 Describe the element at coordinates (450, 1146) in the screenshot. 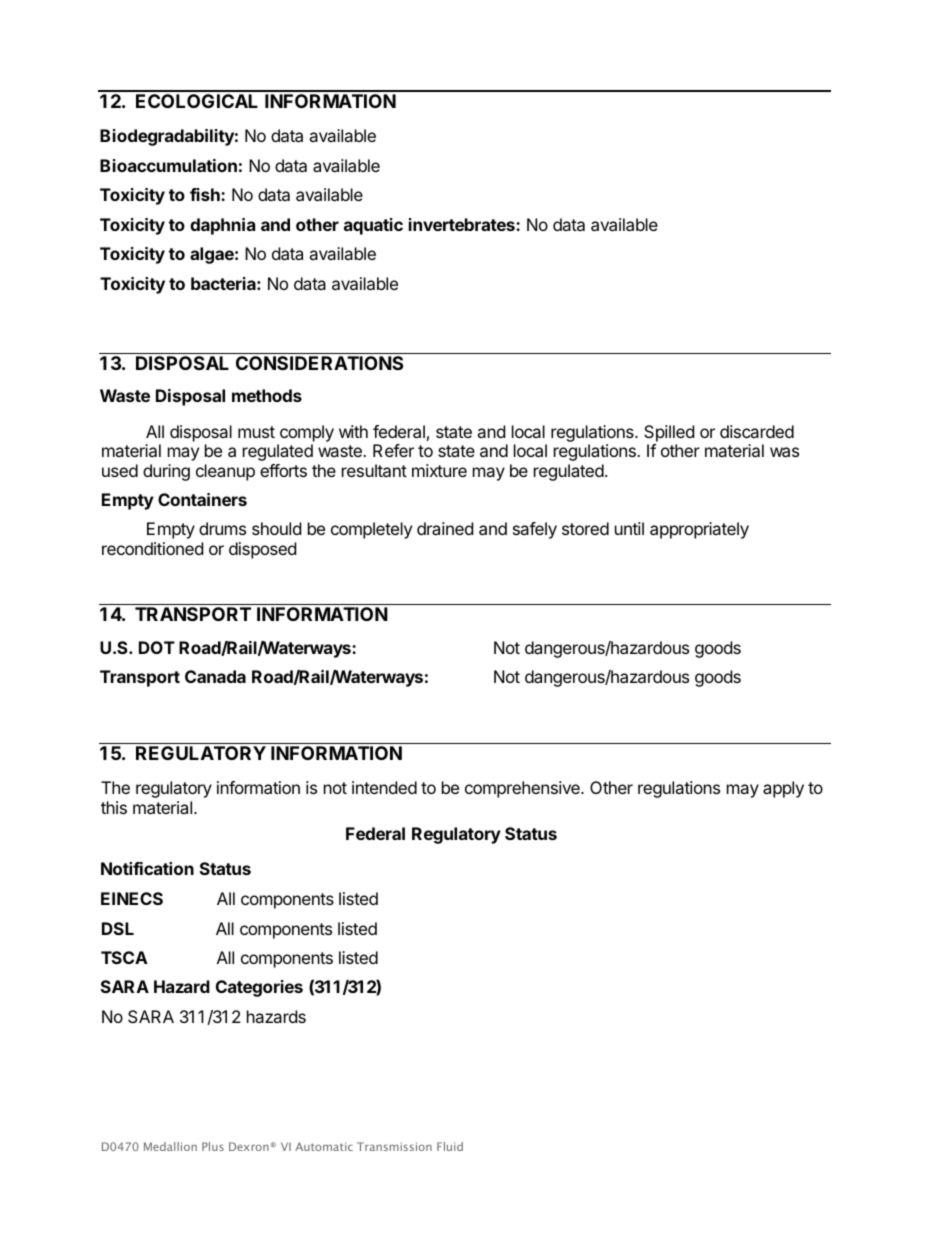

I see `Fluid` at that location.
